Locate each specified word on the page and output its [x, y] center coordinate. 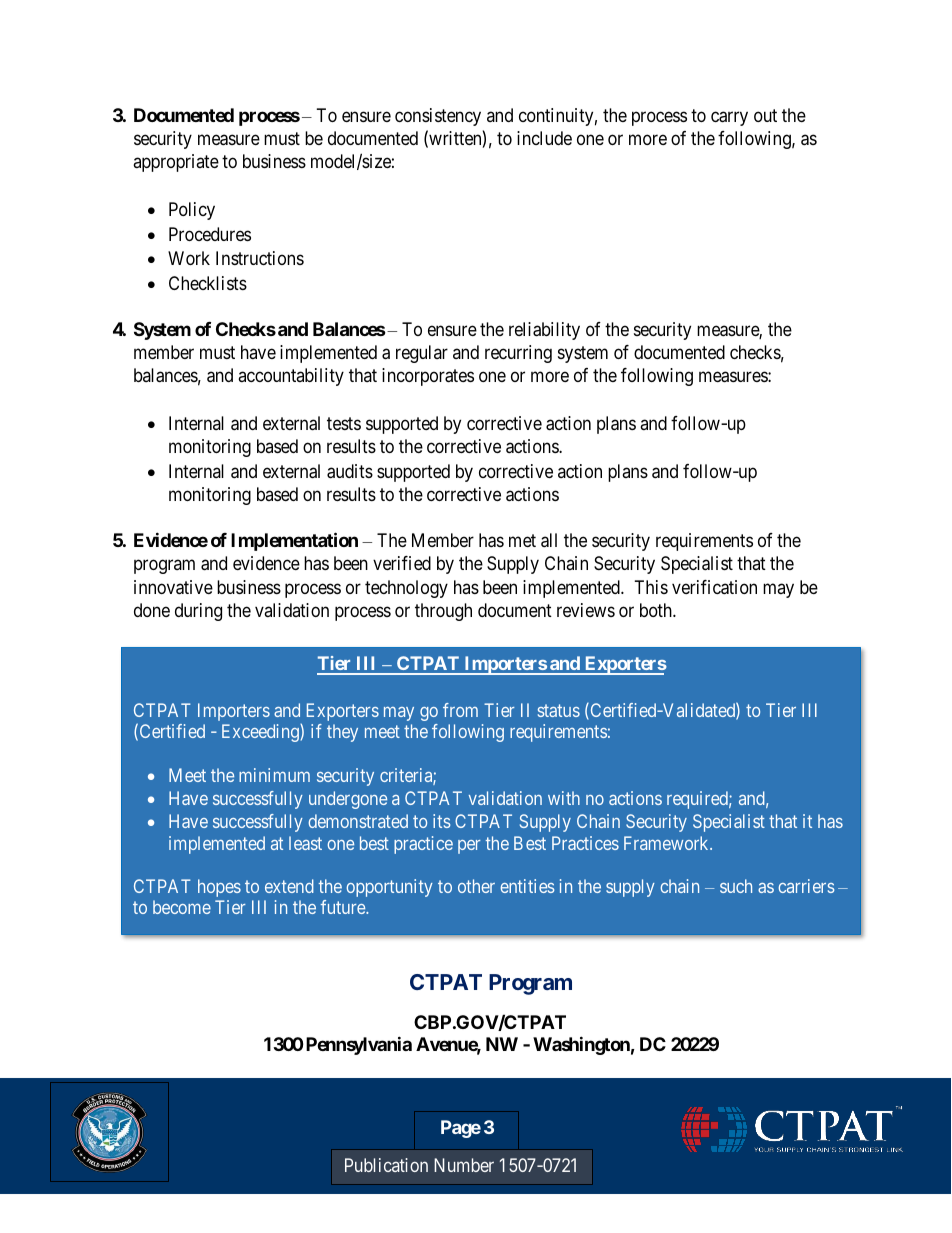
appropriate [176, 163]
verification [714, 587]
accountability [291, 377]
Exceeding [261, 733]
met [522, 541]
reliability [544, 331]
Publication [386, 1165]
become [182, 907]
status [559, 710]
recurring [518, 354]
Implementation [294, 541]
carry [729, 118]
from [460, 710]
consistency [438, 117]
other [476, 886]
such [736, 886]
